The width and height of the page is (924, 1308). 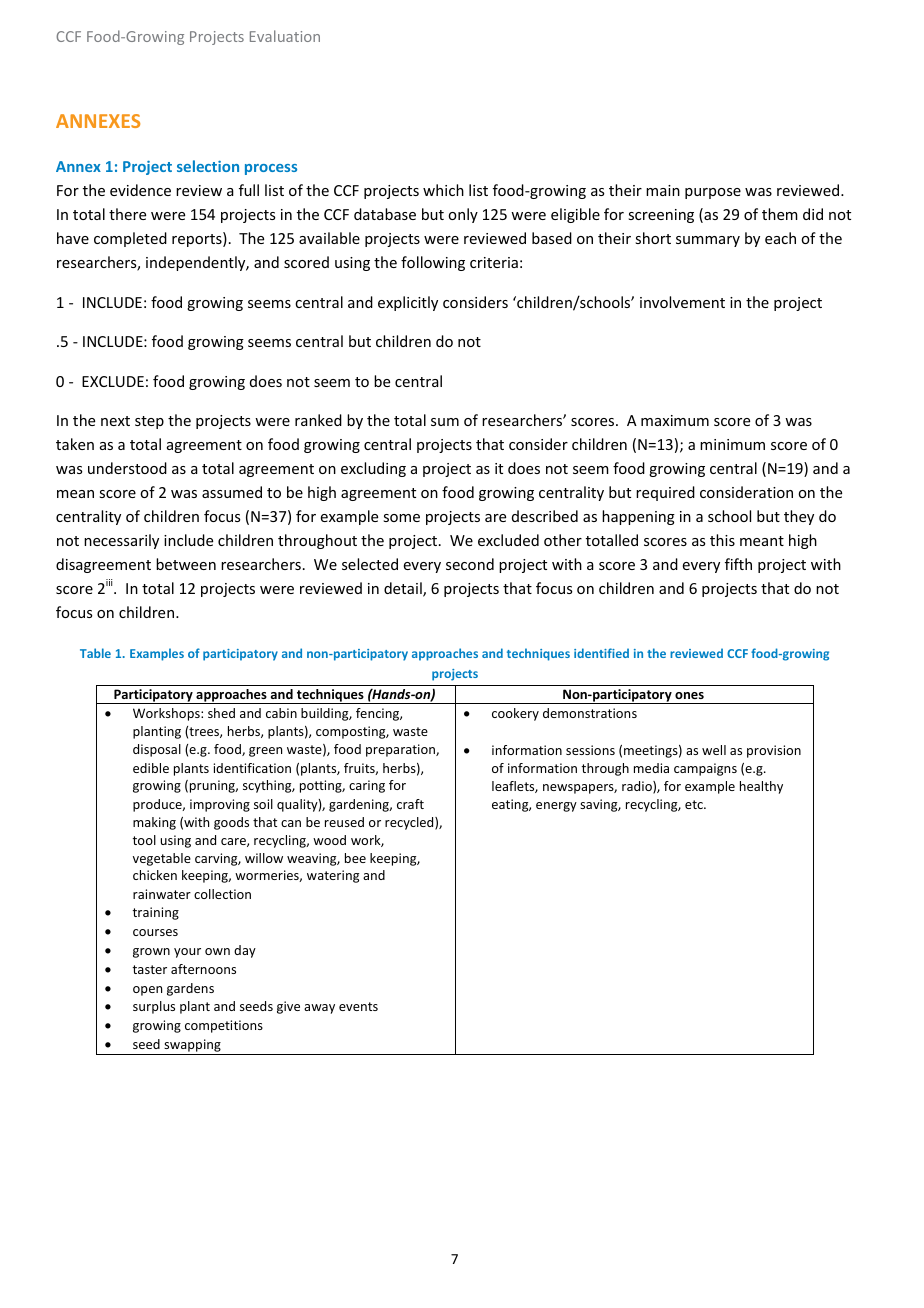 I want to click on surplus, so click(x=154, y=1007).
